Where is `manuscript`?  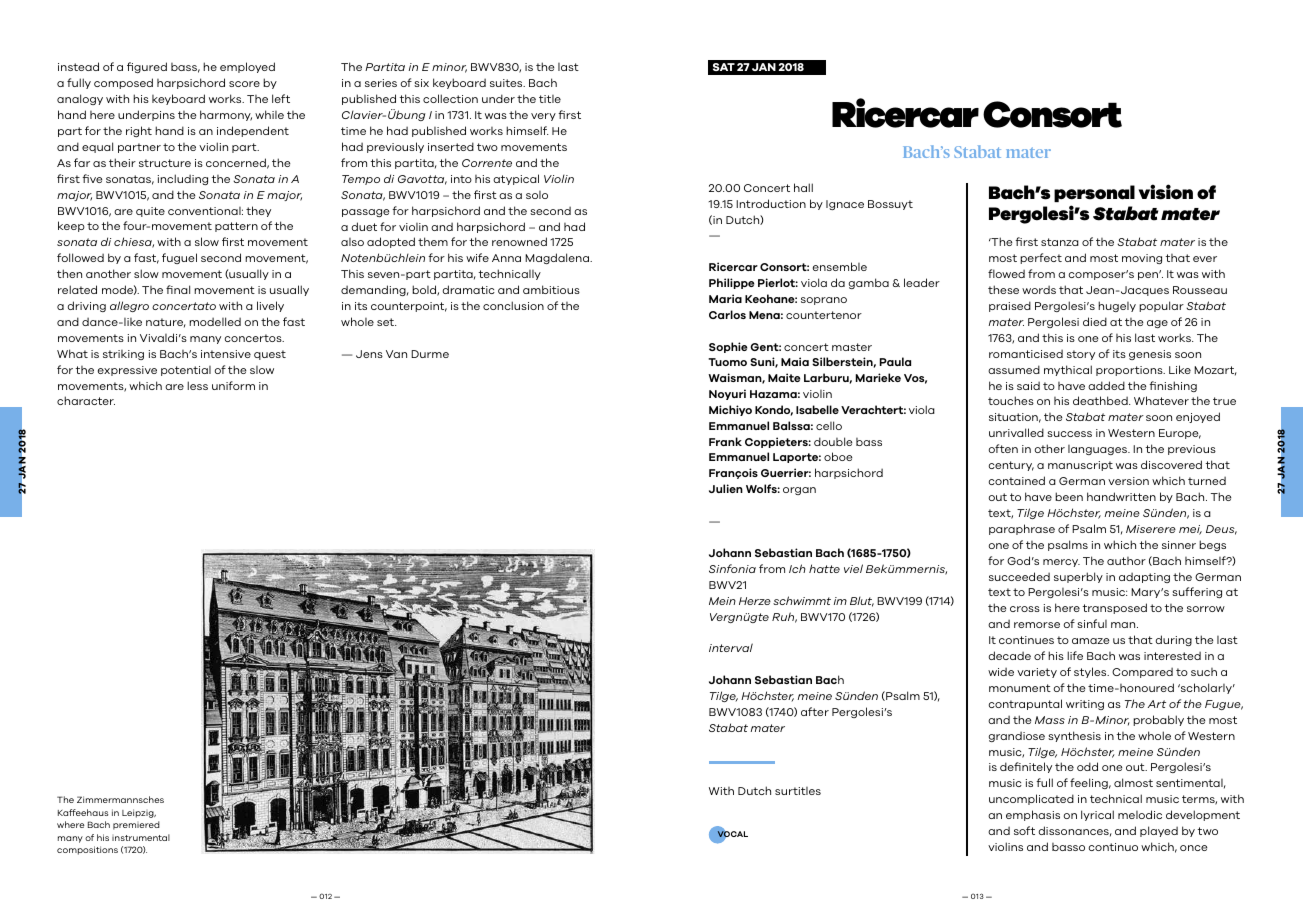 manuscript is located at coordinates (1080, 466).
